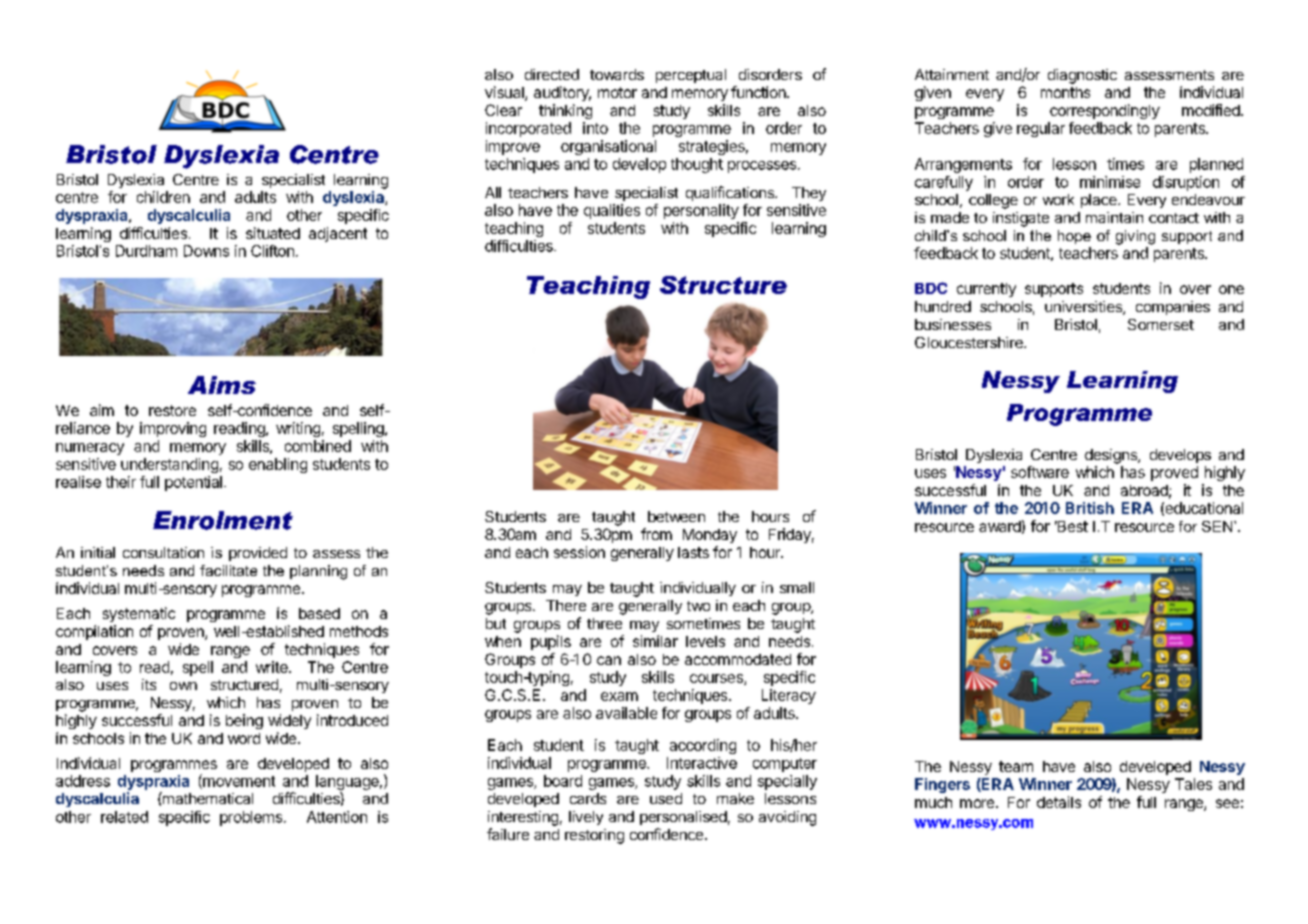 This page has width=1308, height=924. What do you see at coordinates (617, 92) in the page?
I see `motor` at bounding box center [617, 92].
